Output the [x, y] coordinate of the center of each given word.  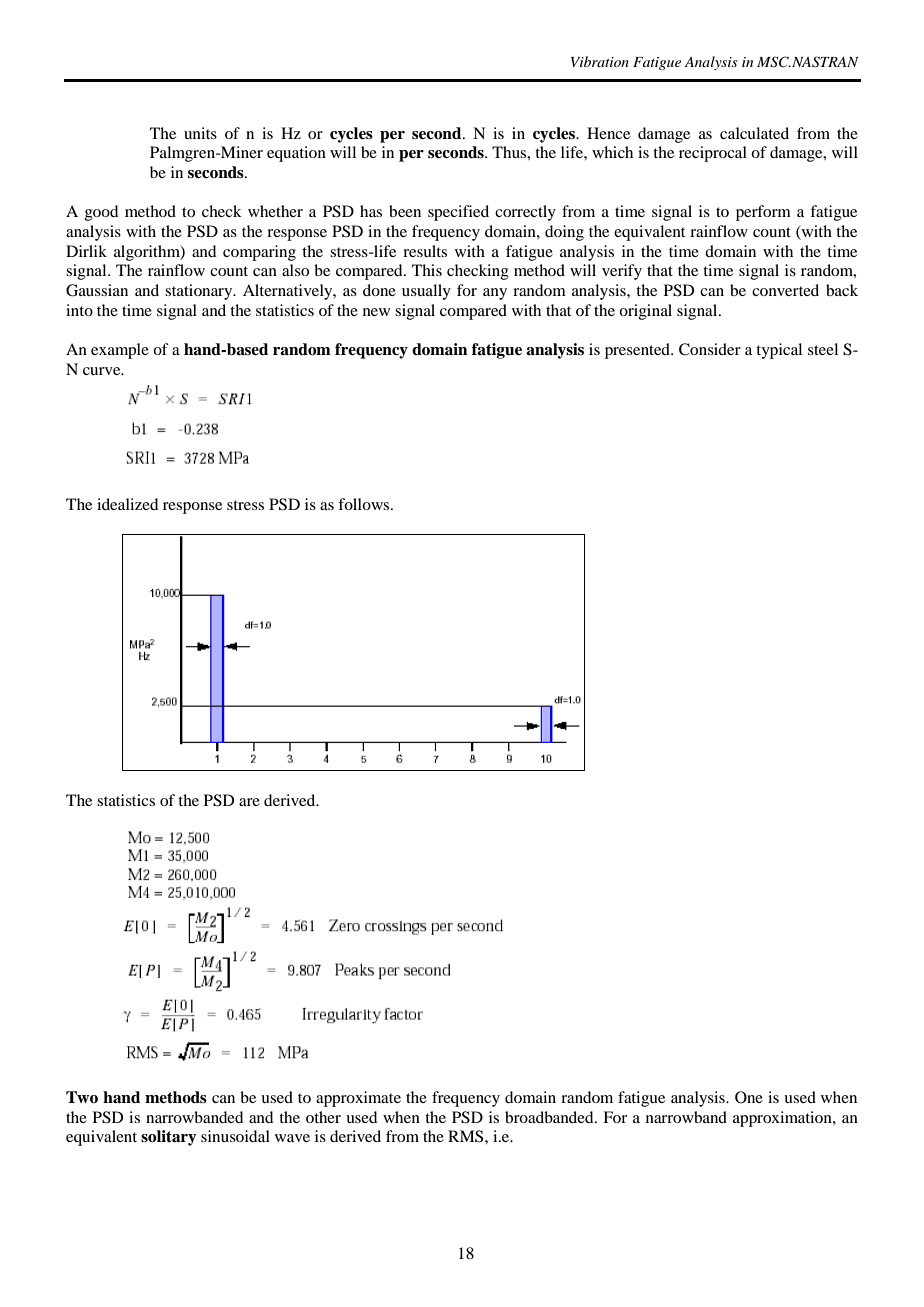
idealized [127, 504]
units [200, 133]
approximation [783, 1119]
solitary [169, 1138]
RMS [467, 1136]
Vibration [600, 61]
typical [779, 351]
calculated [754, 133]
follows [365, 504]
